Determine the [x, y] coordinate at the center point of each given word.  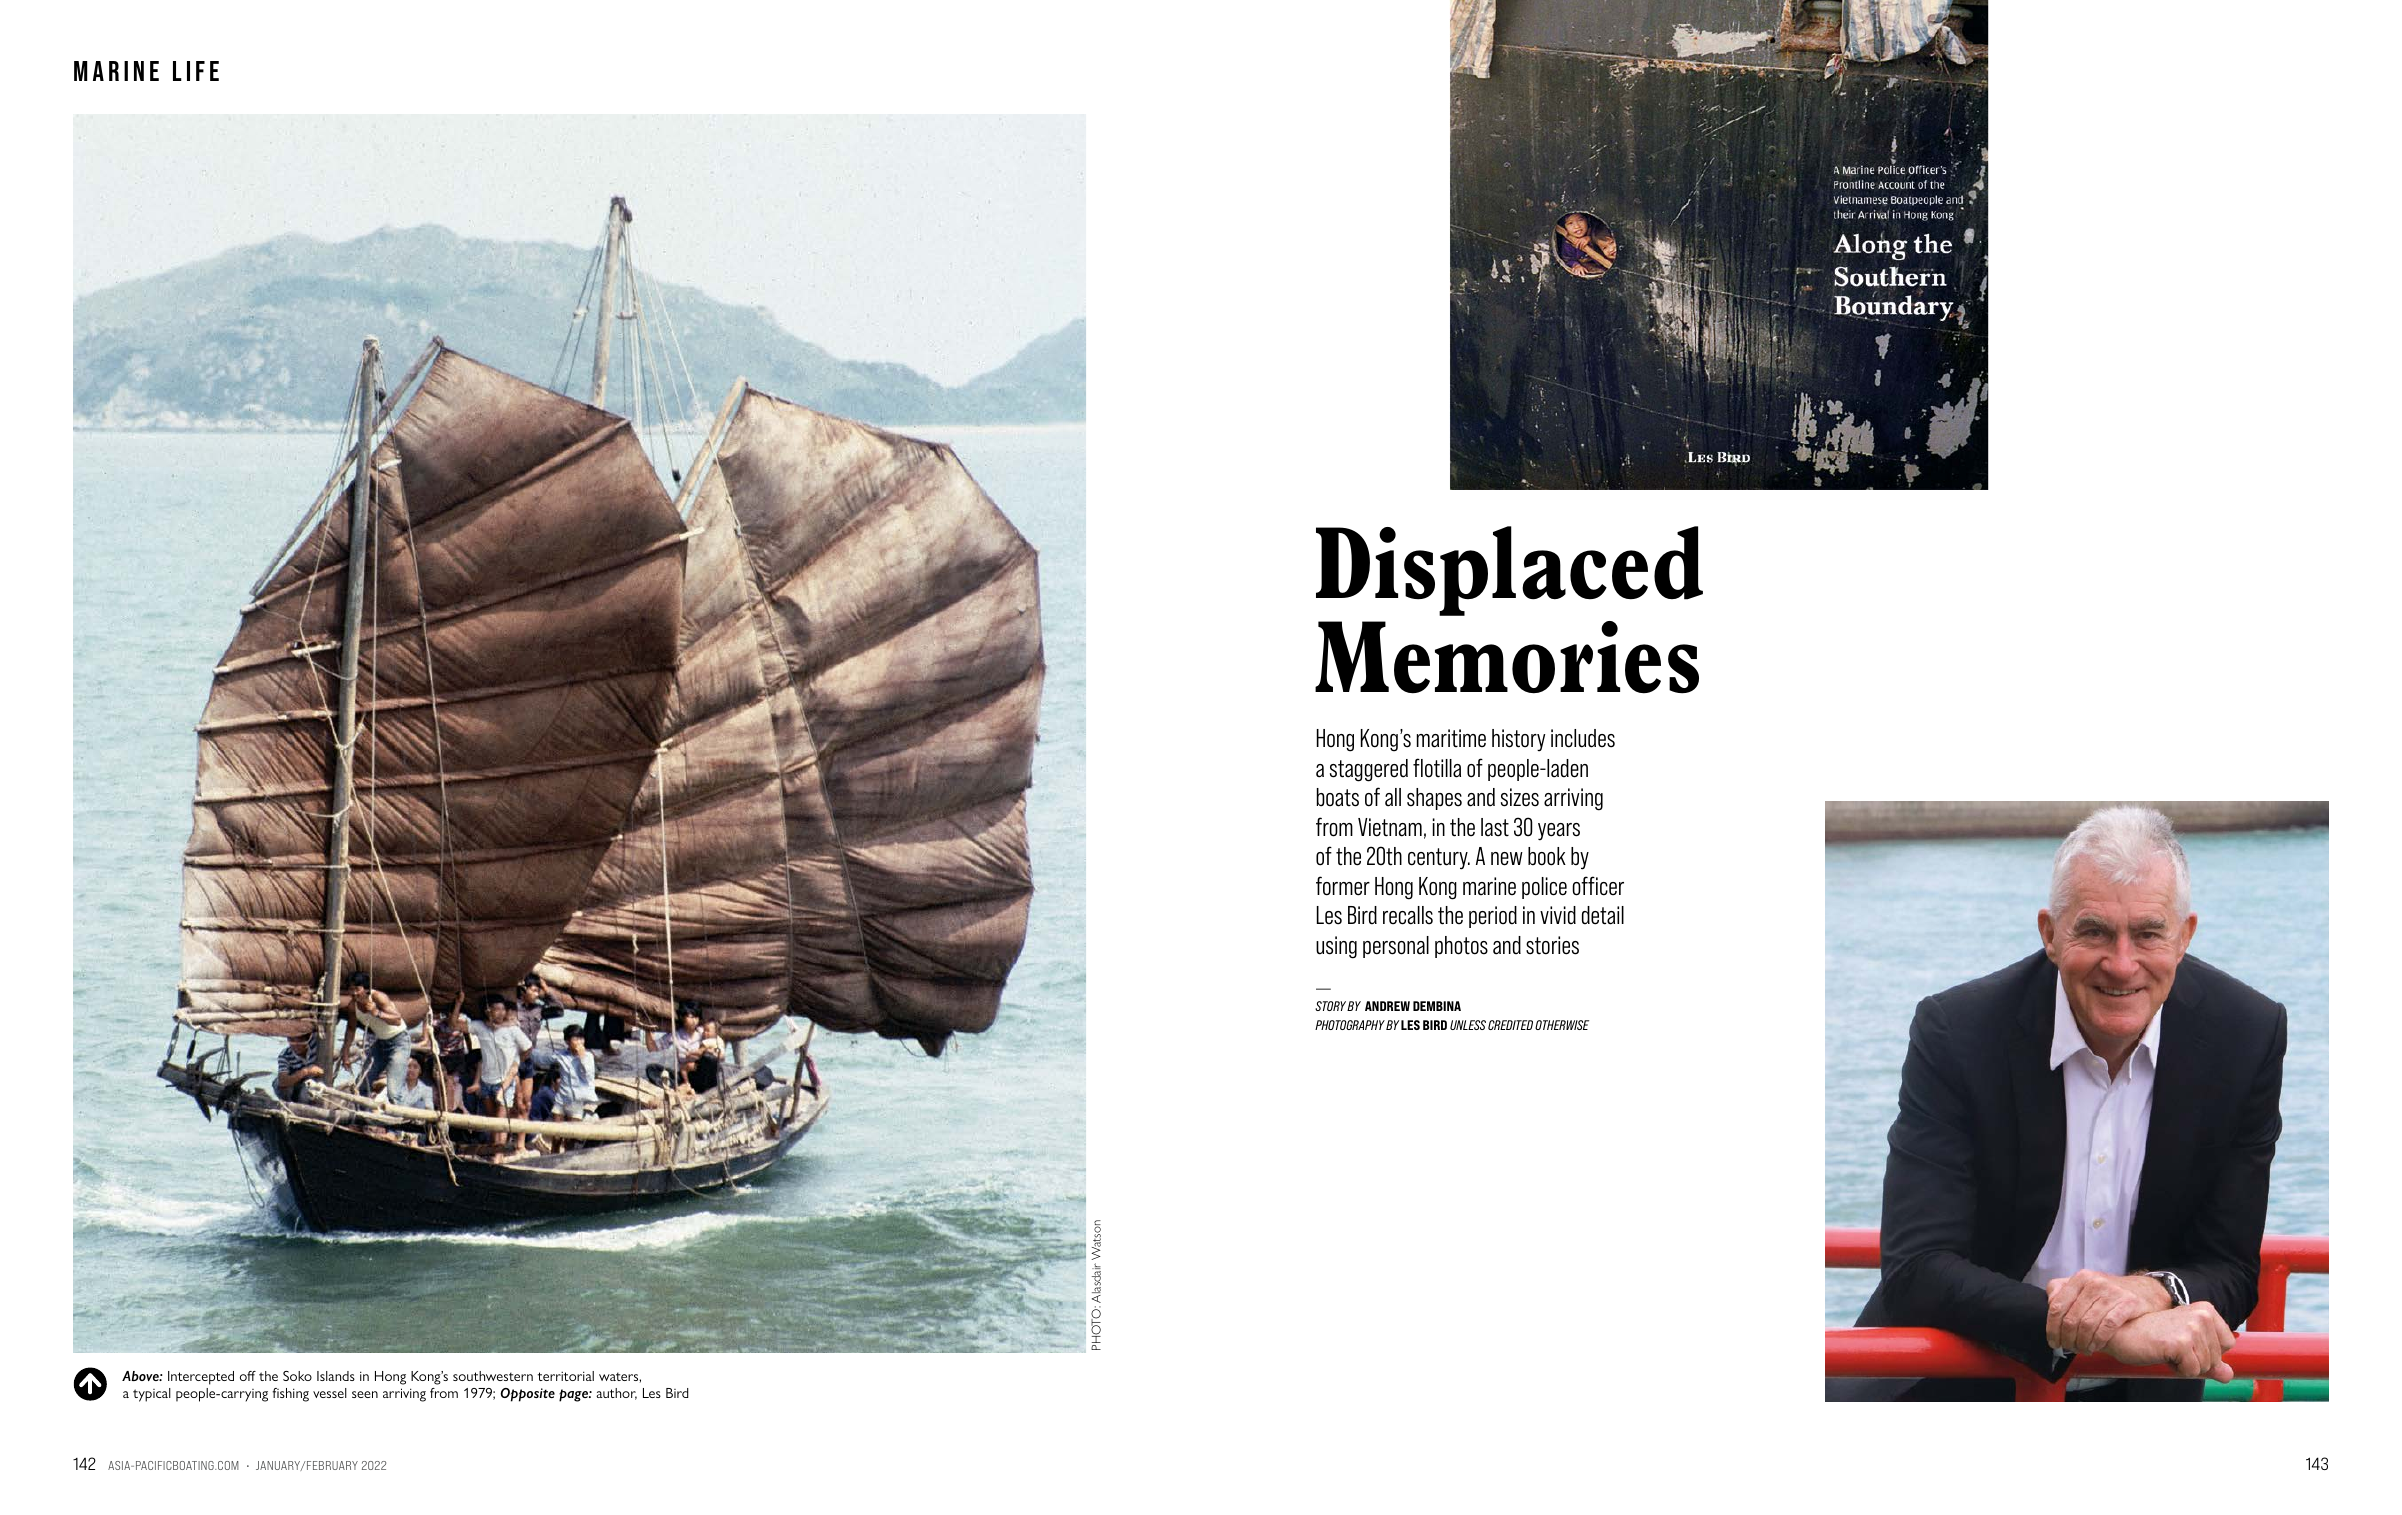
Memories [1507, 657]
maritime [1451, 738]
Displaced [1509, 571]
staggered [1369, 770]
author [616, 1394]
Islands [336, 1376]
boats [1338, 797]
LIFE [196, 71]
